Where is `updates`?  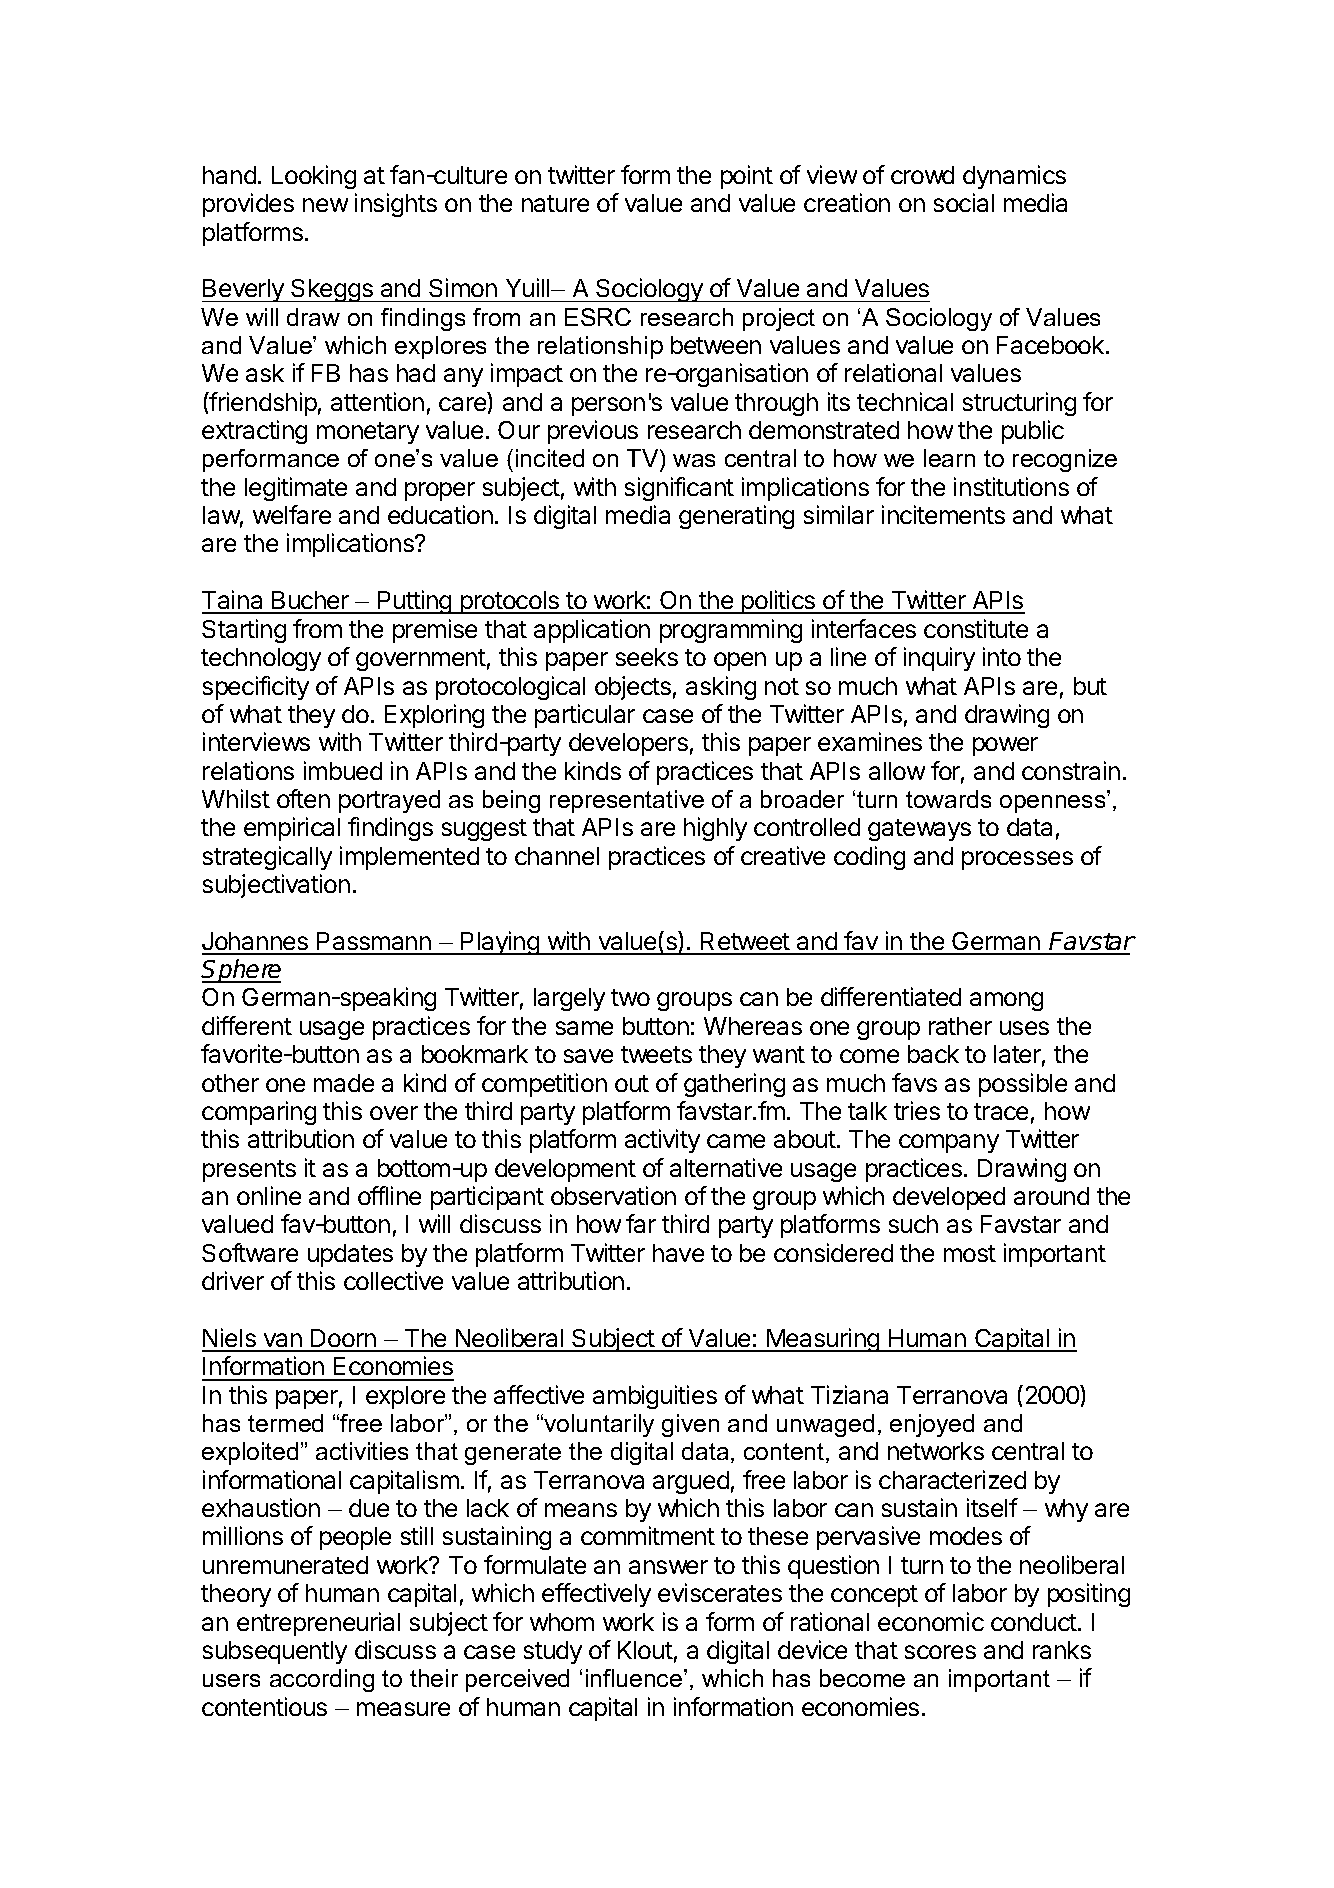
updates is located at coordinates (350, 1255).
